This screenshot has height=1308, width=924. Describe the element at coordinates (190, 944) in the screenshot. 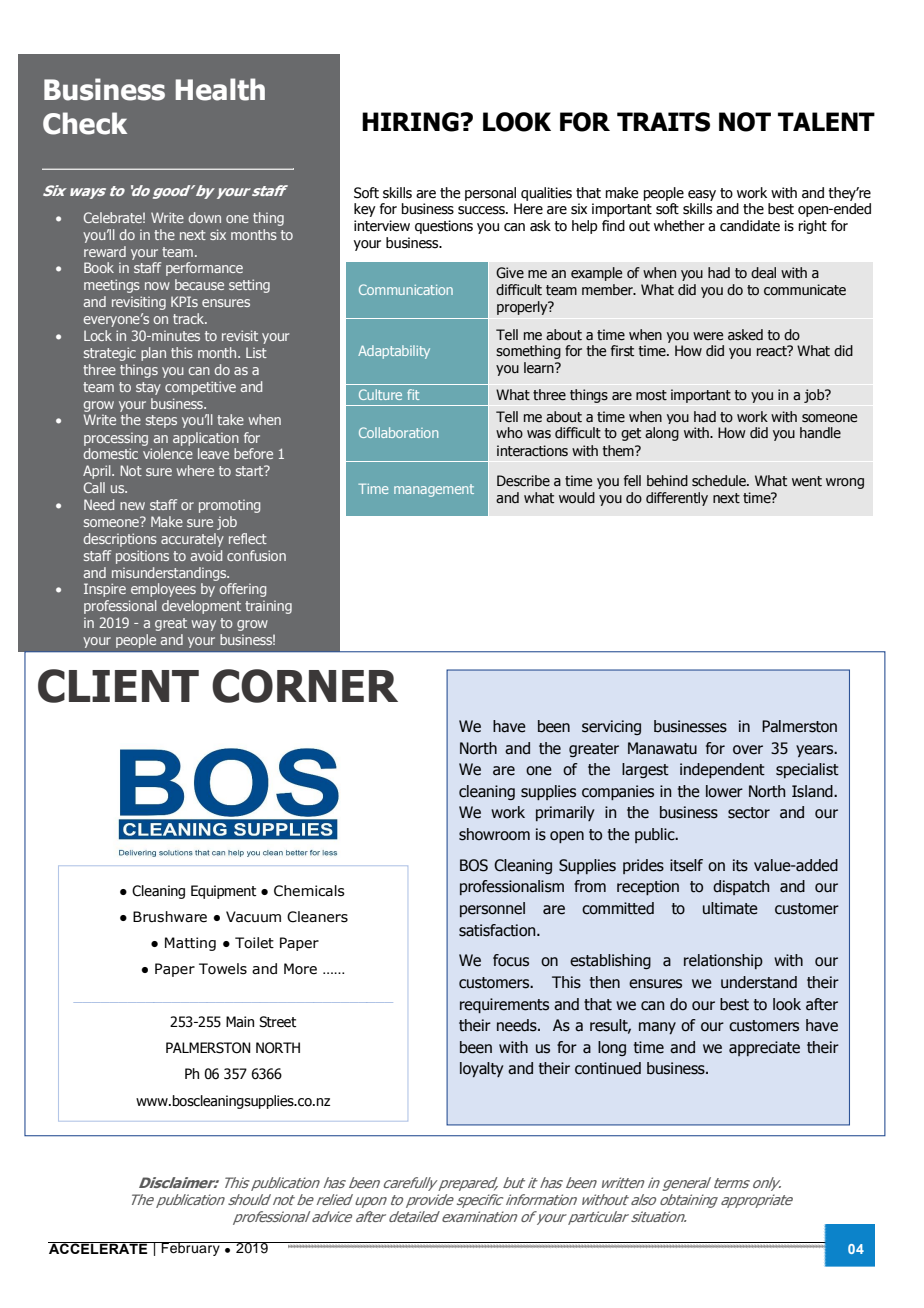

I see `Matting` at that location.
